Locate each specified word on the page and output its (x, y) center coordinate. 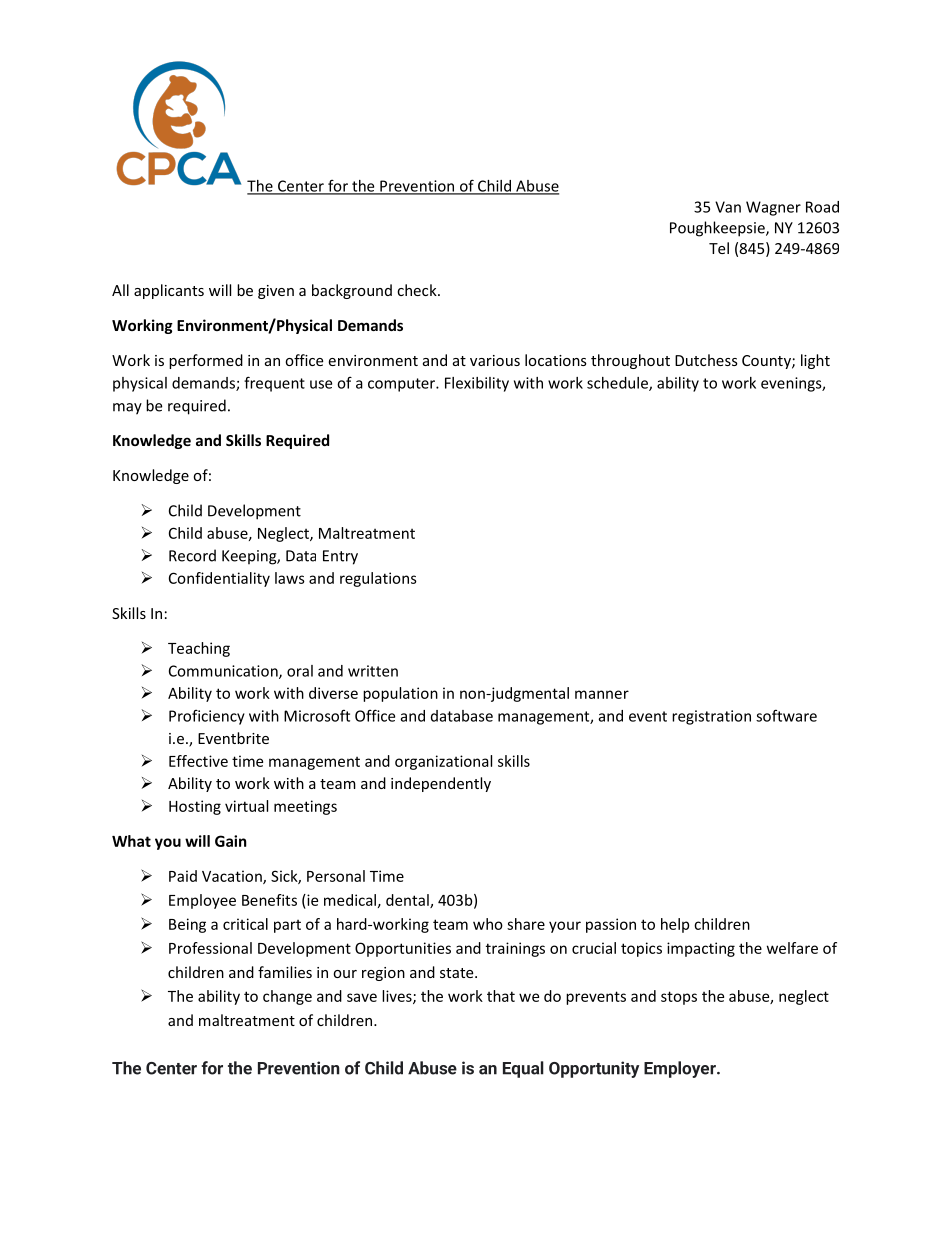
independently (441, 784)
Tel (719, 248)
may (127, 409)
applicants (169, 291)
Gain (231, 841)
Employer (681, 1069)
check (418, 290)
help (675, 925)
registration (711, 717)
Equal (523, 1069)
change (287, 997)
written (373, 671)
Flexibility (477, 384)
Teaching (199, 649)
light (815, 361)
